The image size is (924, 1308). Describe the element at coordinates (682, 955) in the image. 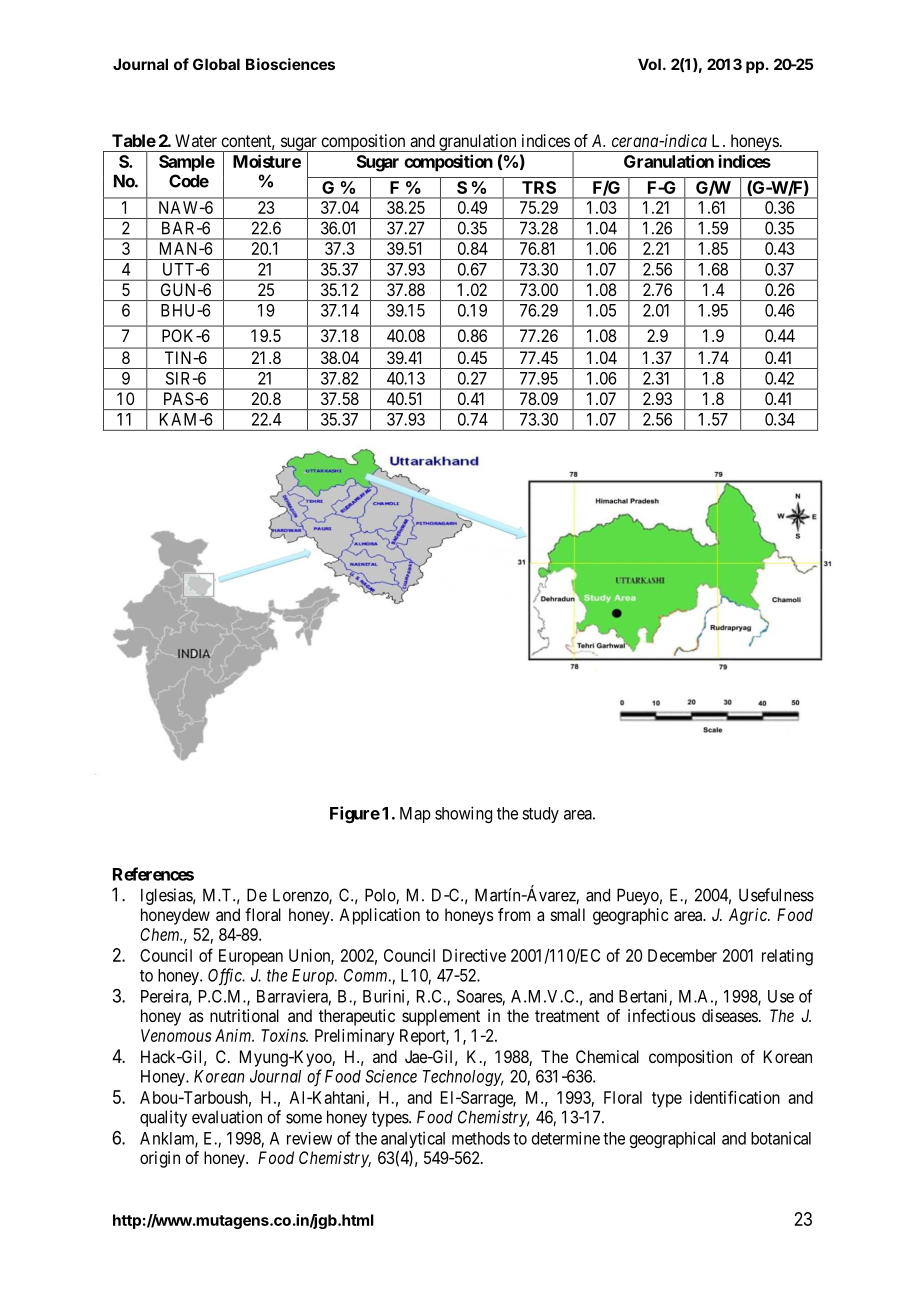

I see `December` at that location.
